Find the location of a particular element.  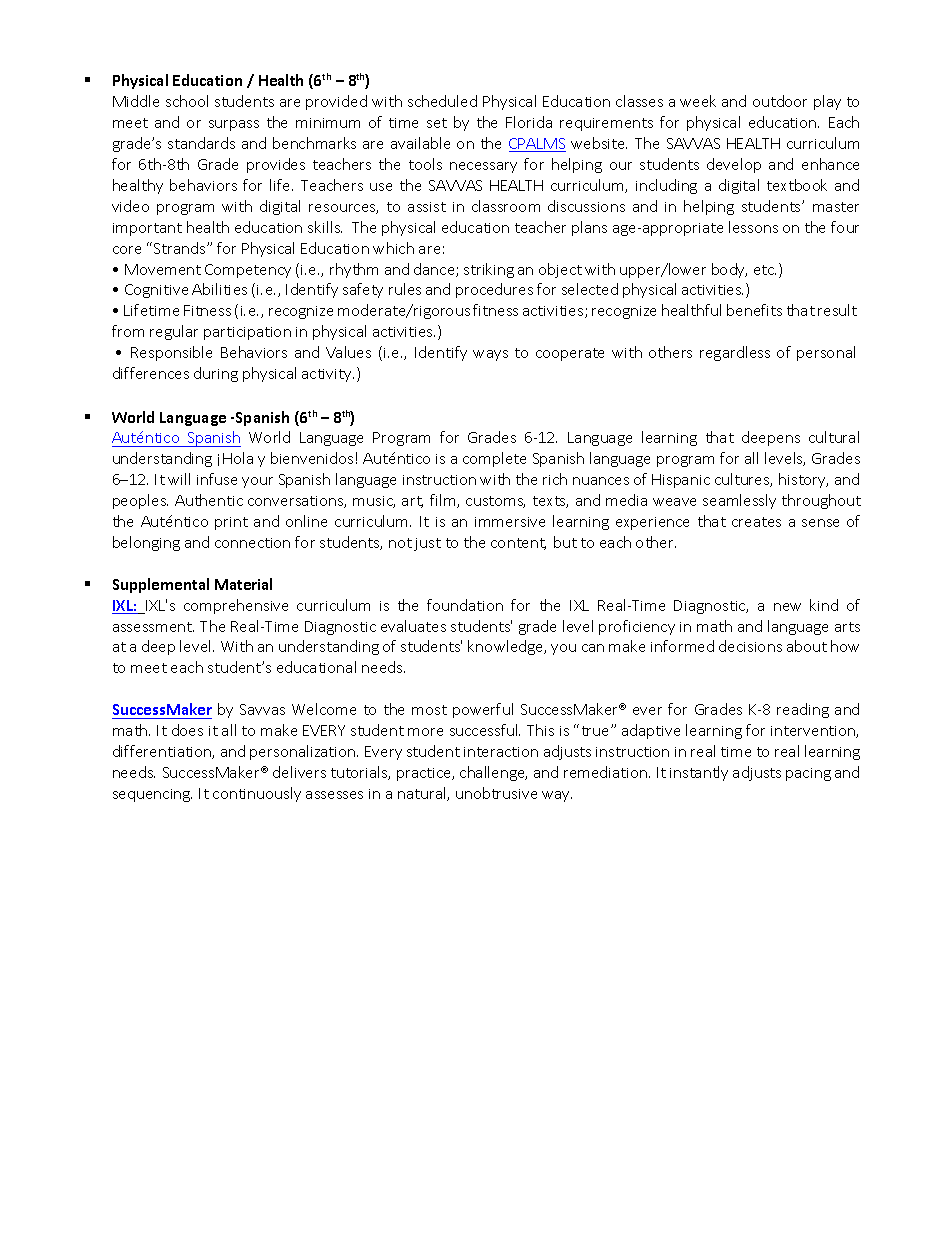

pacing is located at coordinates (808, 774).
